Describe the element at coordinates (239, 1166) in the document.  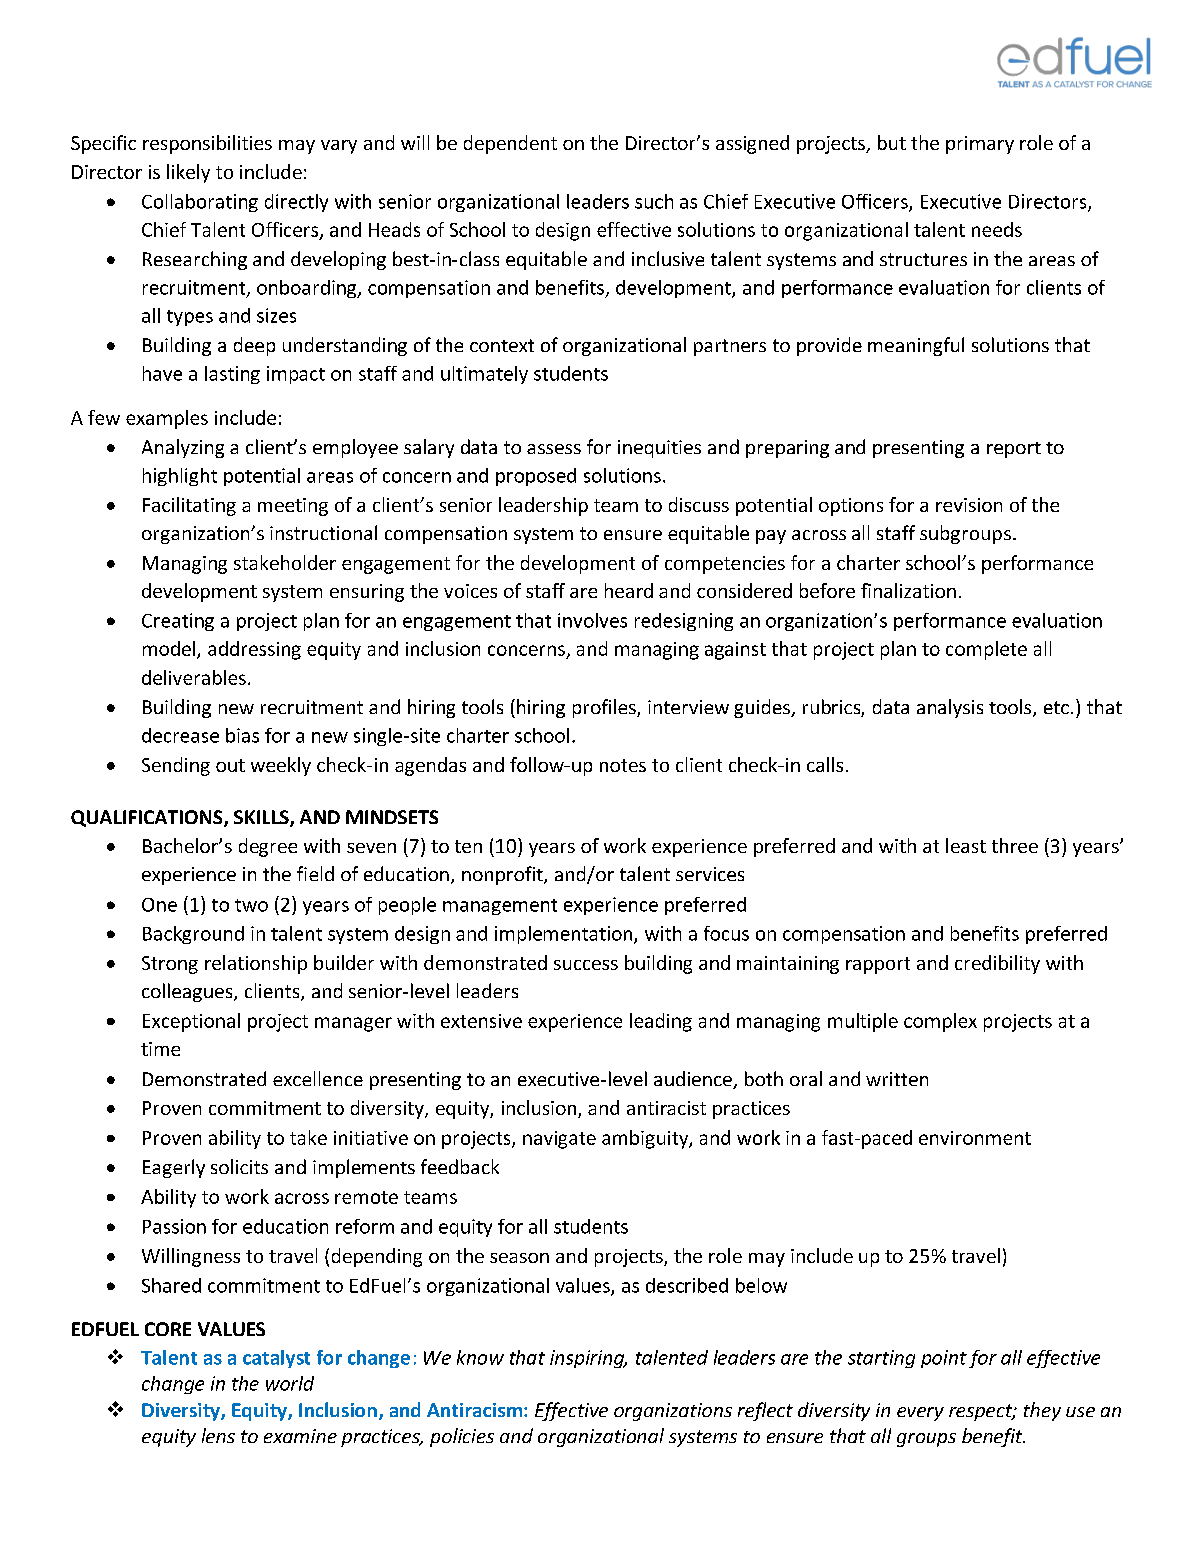
I see `solicits` at that location.
